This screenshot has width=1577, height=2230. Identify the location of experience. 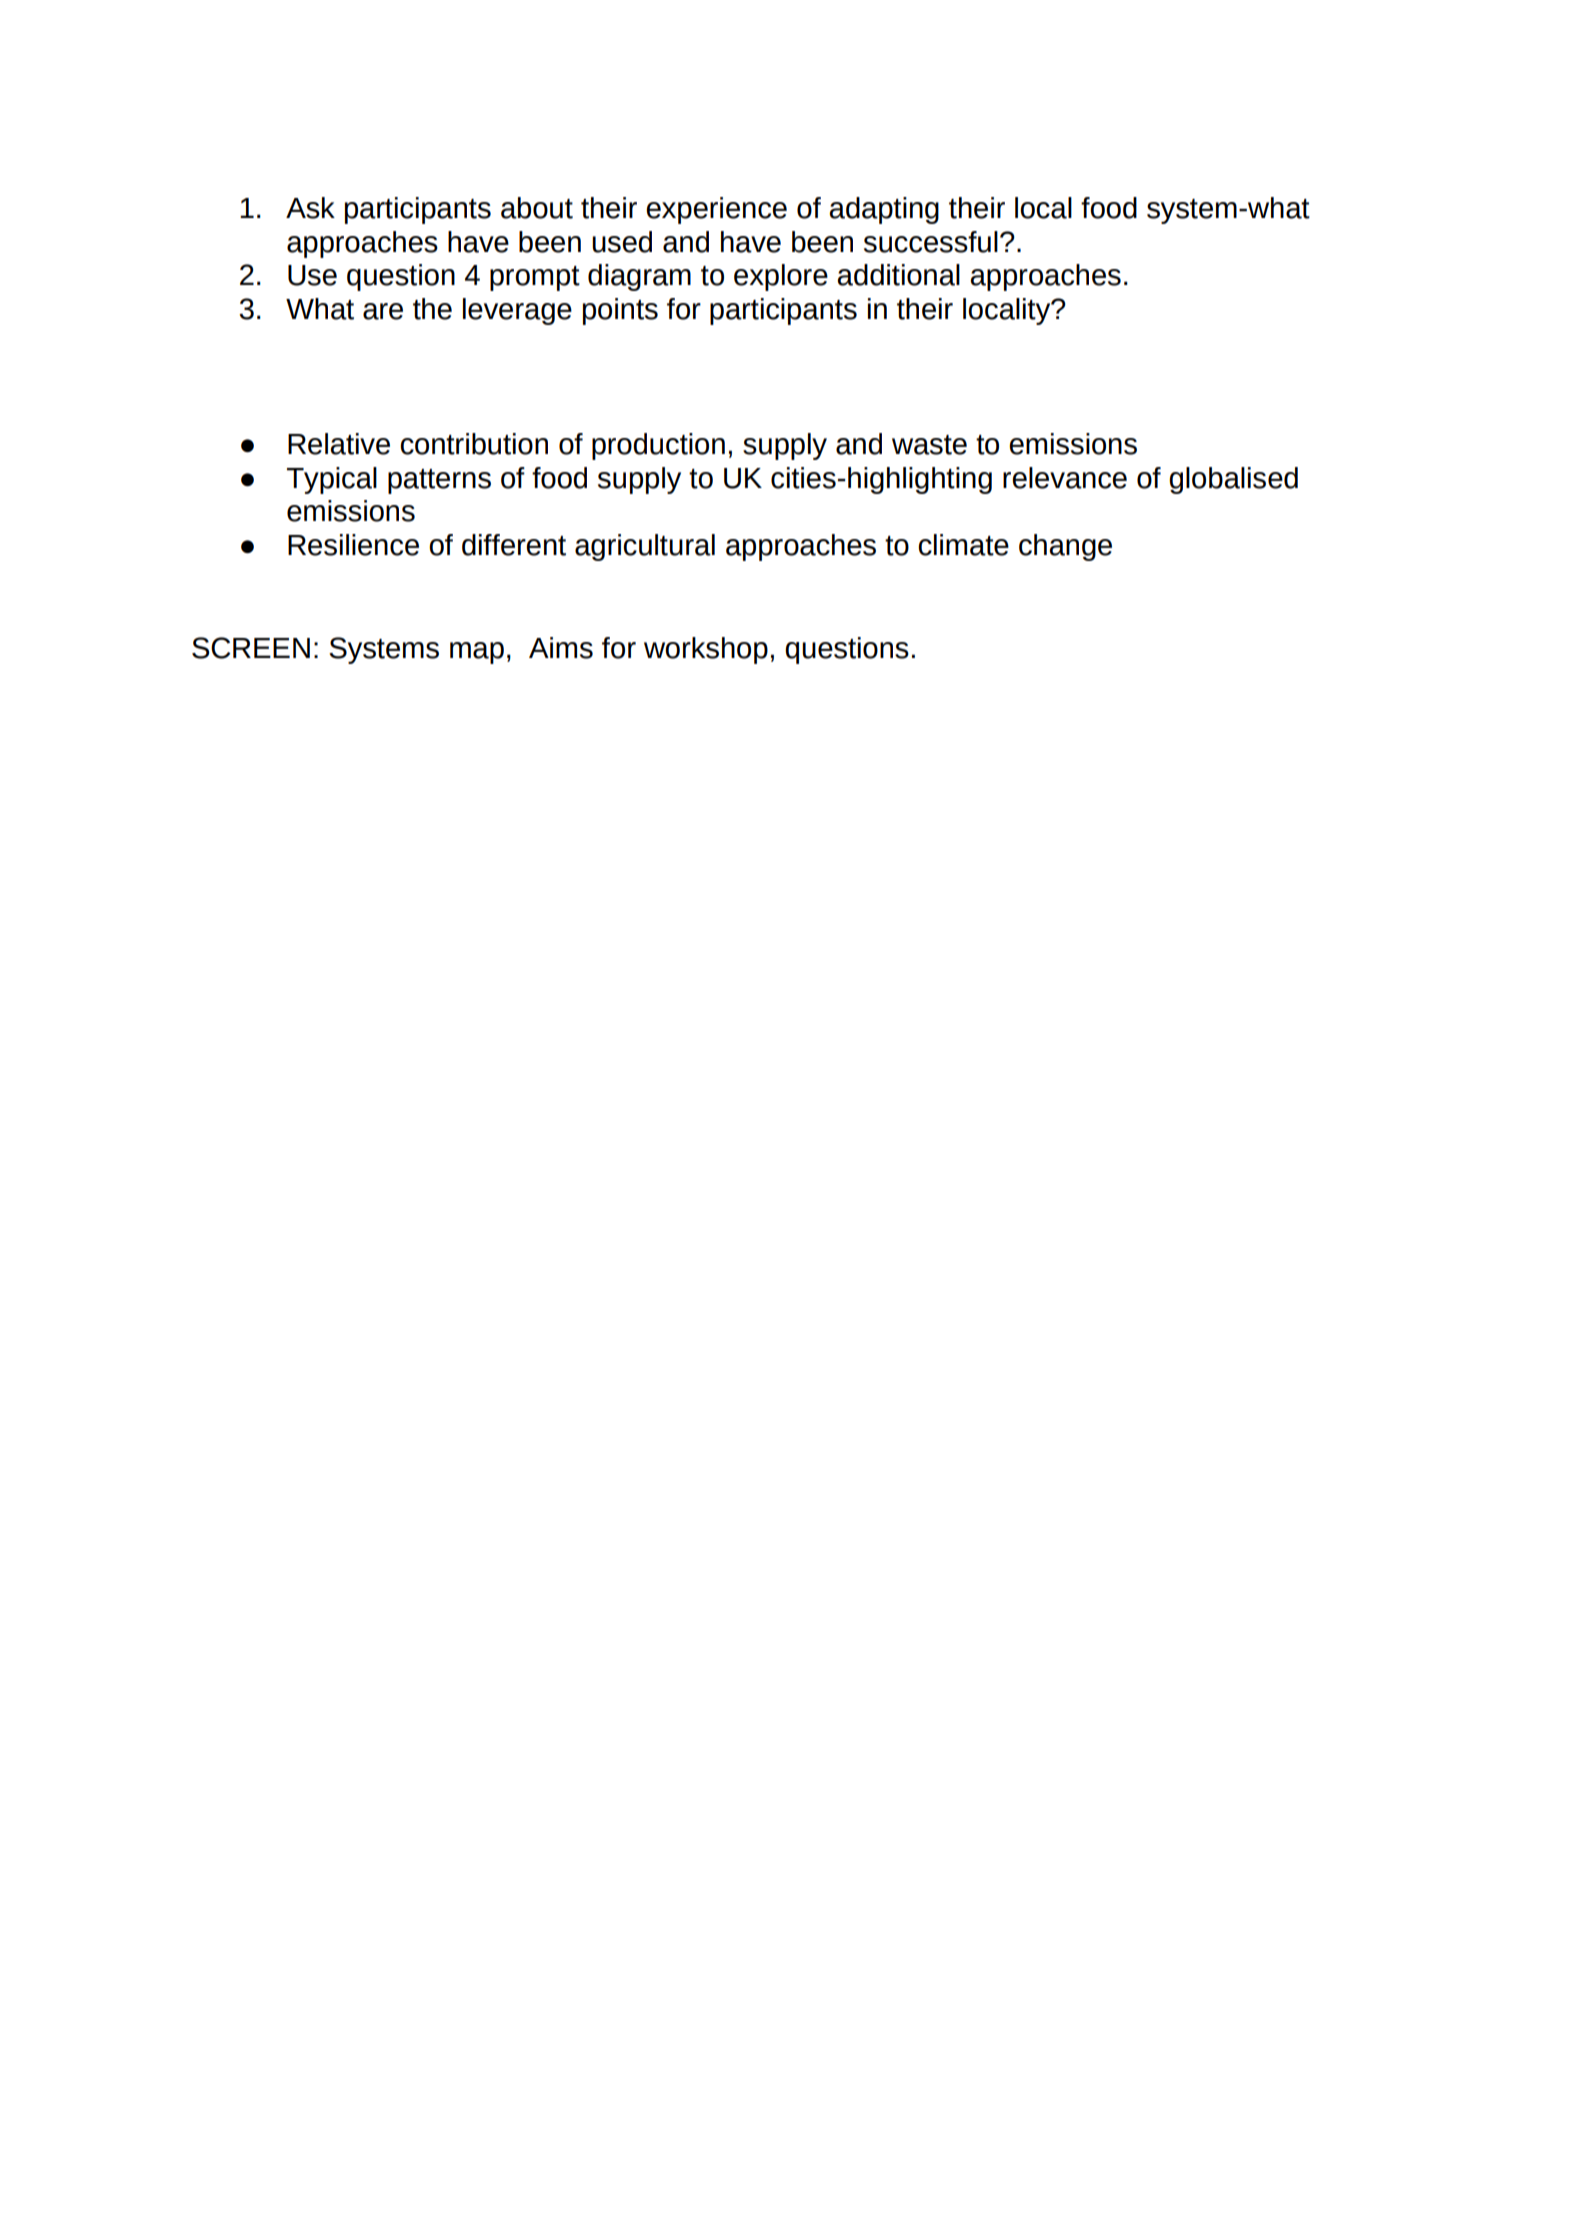
(716, 210).
